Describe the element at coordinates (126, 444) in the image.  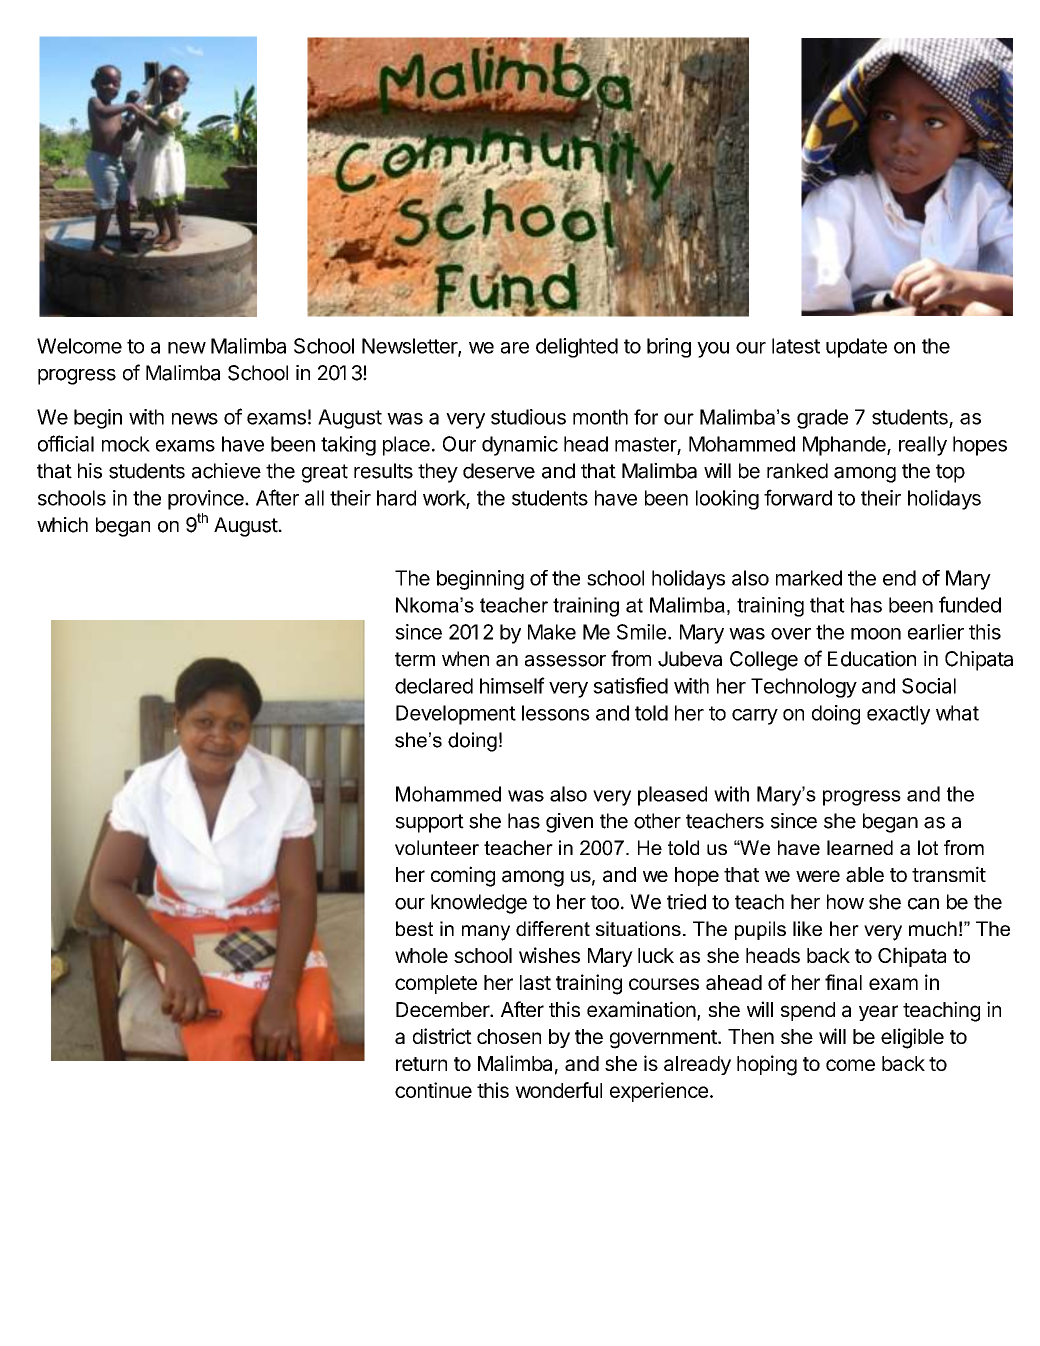
I see `mock` at that location.
